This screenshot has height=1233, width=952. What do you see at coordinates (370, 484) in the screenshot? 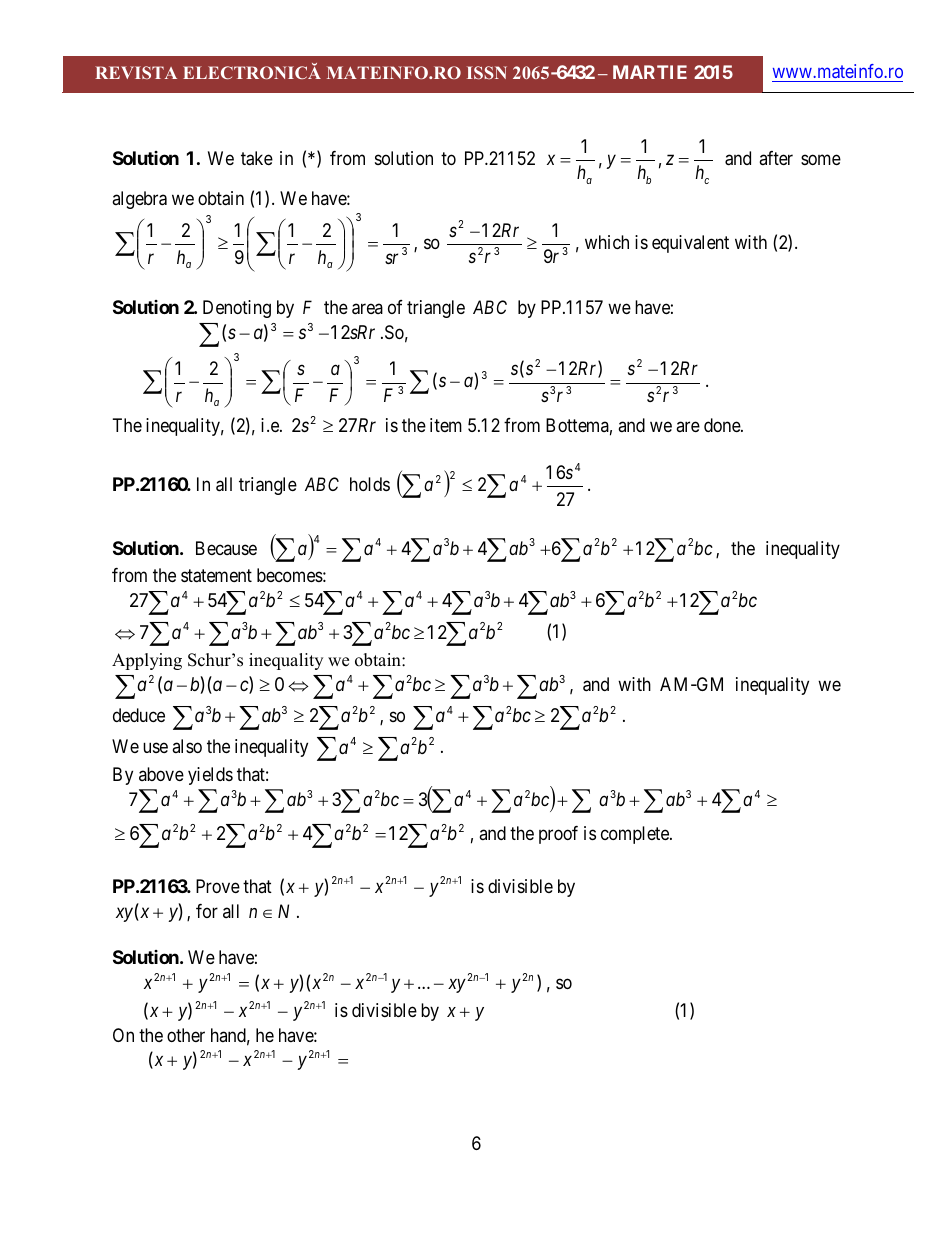
I see `holds` at bounding box center [370, 484].
